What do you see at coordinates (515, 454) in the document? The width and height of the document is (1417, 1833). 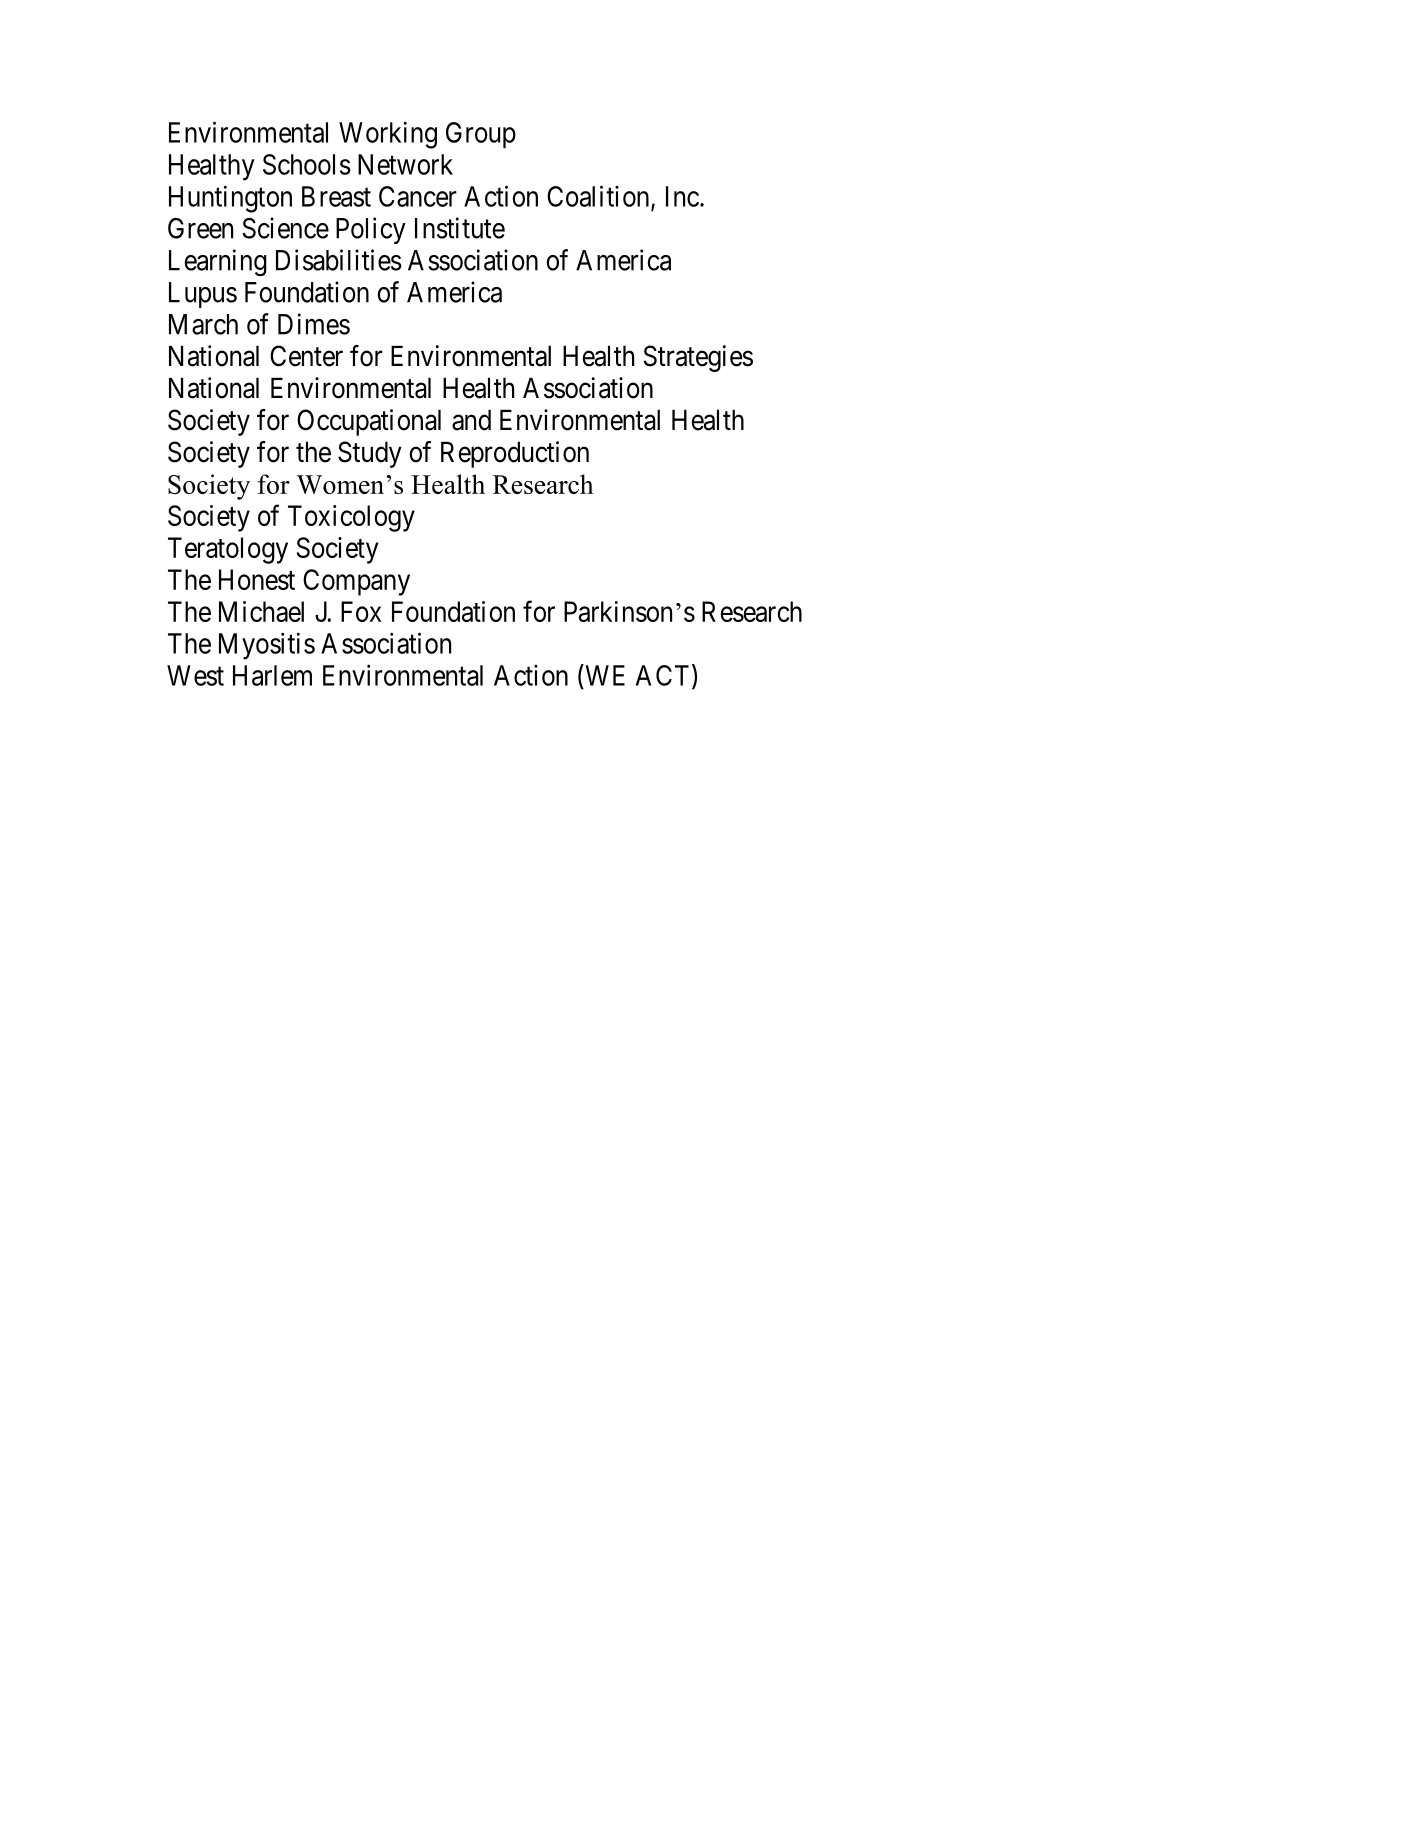 I see `Reproduction` at bounding box center [515, 454].
